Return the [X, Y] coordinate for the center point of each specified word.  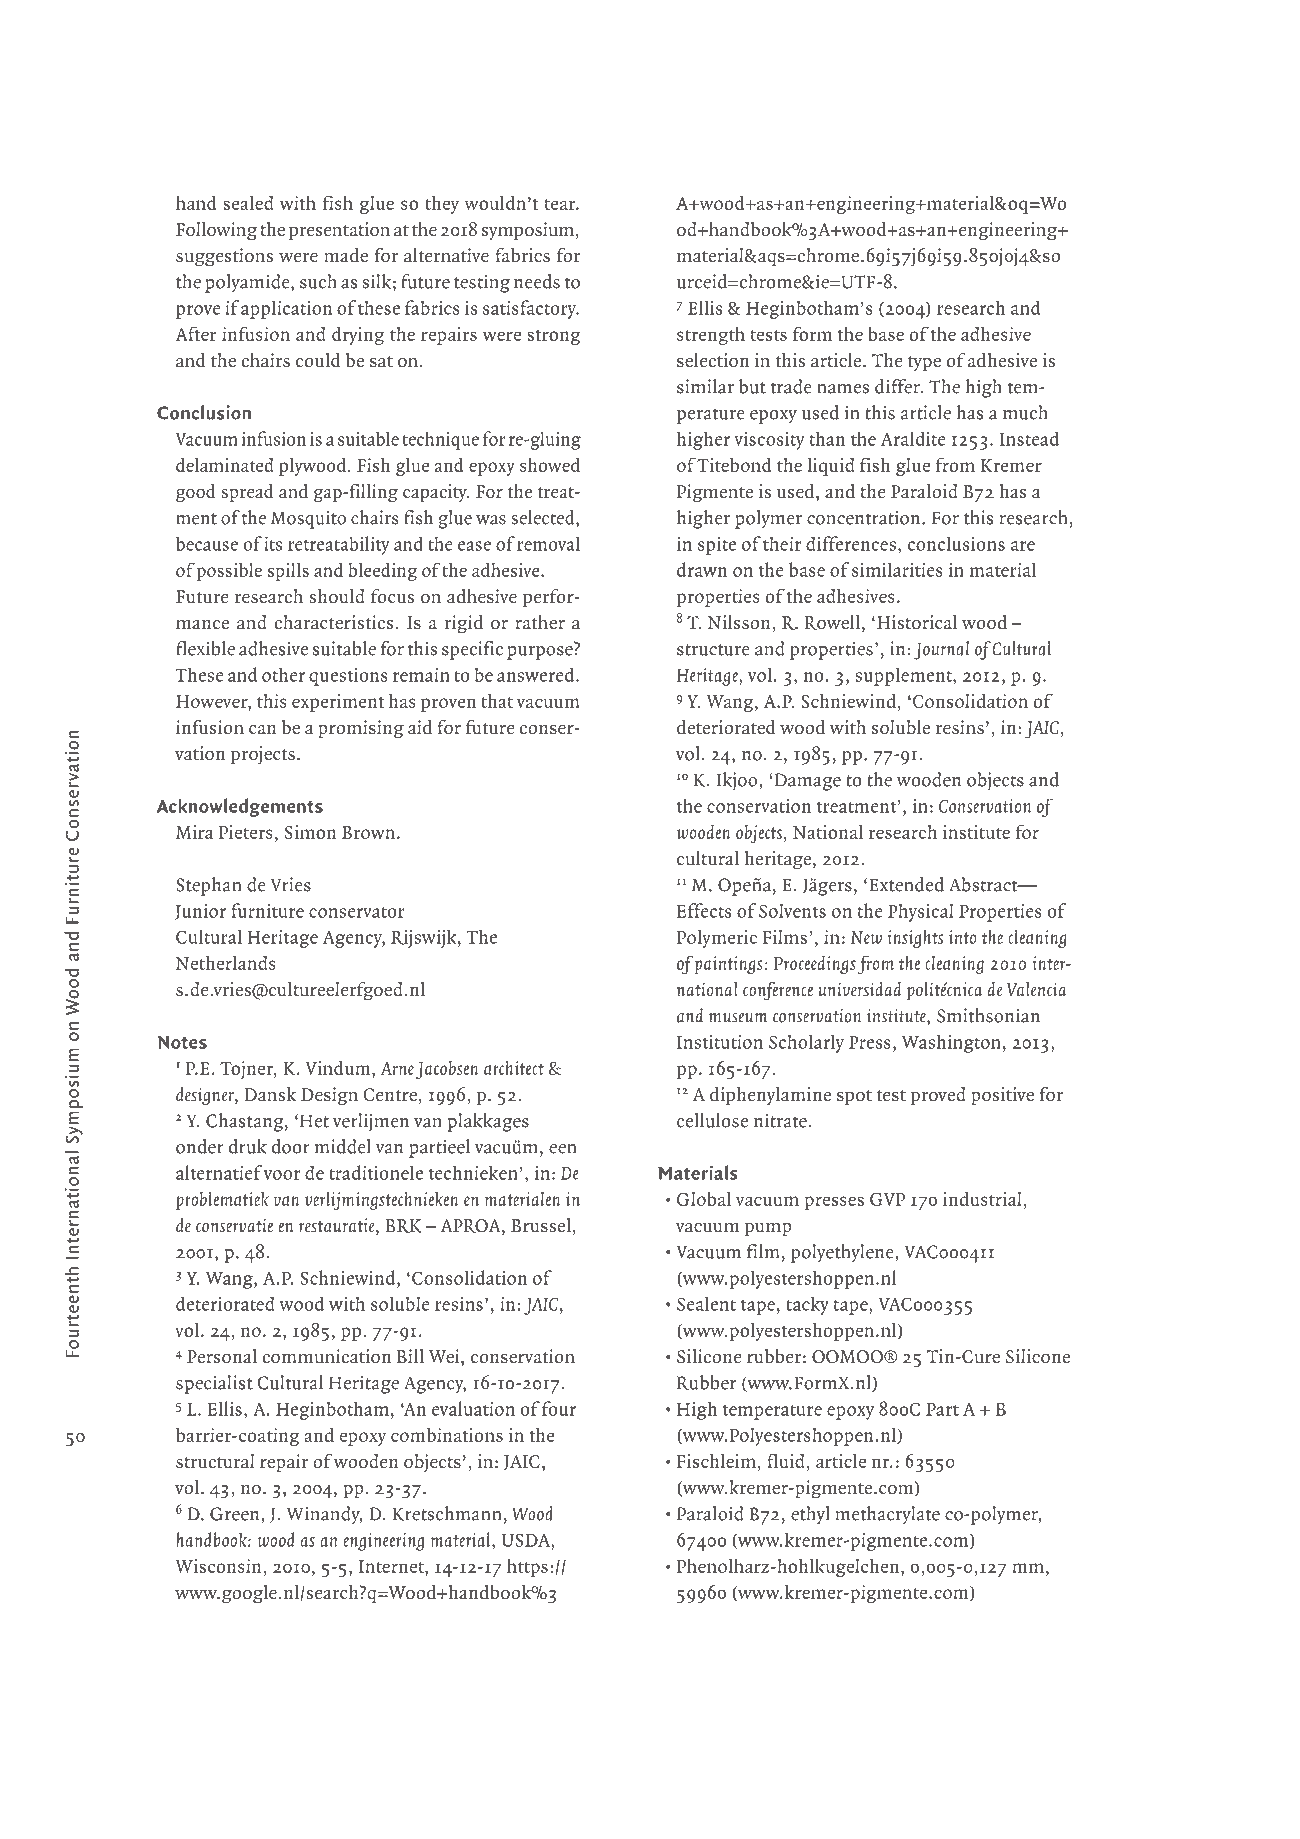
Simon [311, 832]
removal [548, 543]
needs [537, 281]
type [924, 363]
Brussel [541, 1225]
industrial [983, 1199]
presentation [339, 231]
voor [282, 1175]
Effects [704, 910]
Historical [917, 622]
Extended [905, 884]
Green [236, 1514]
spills [288, 572]
